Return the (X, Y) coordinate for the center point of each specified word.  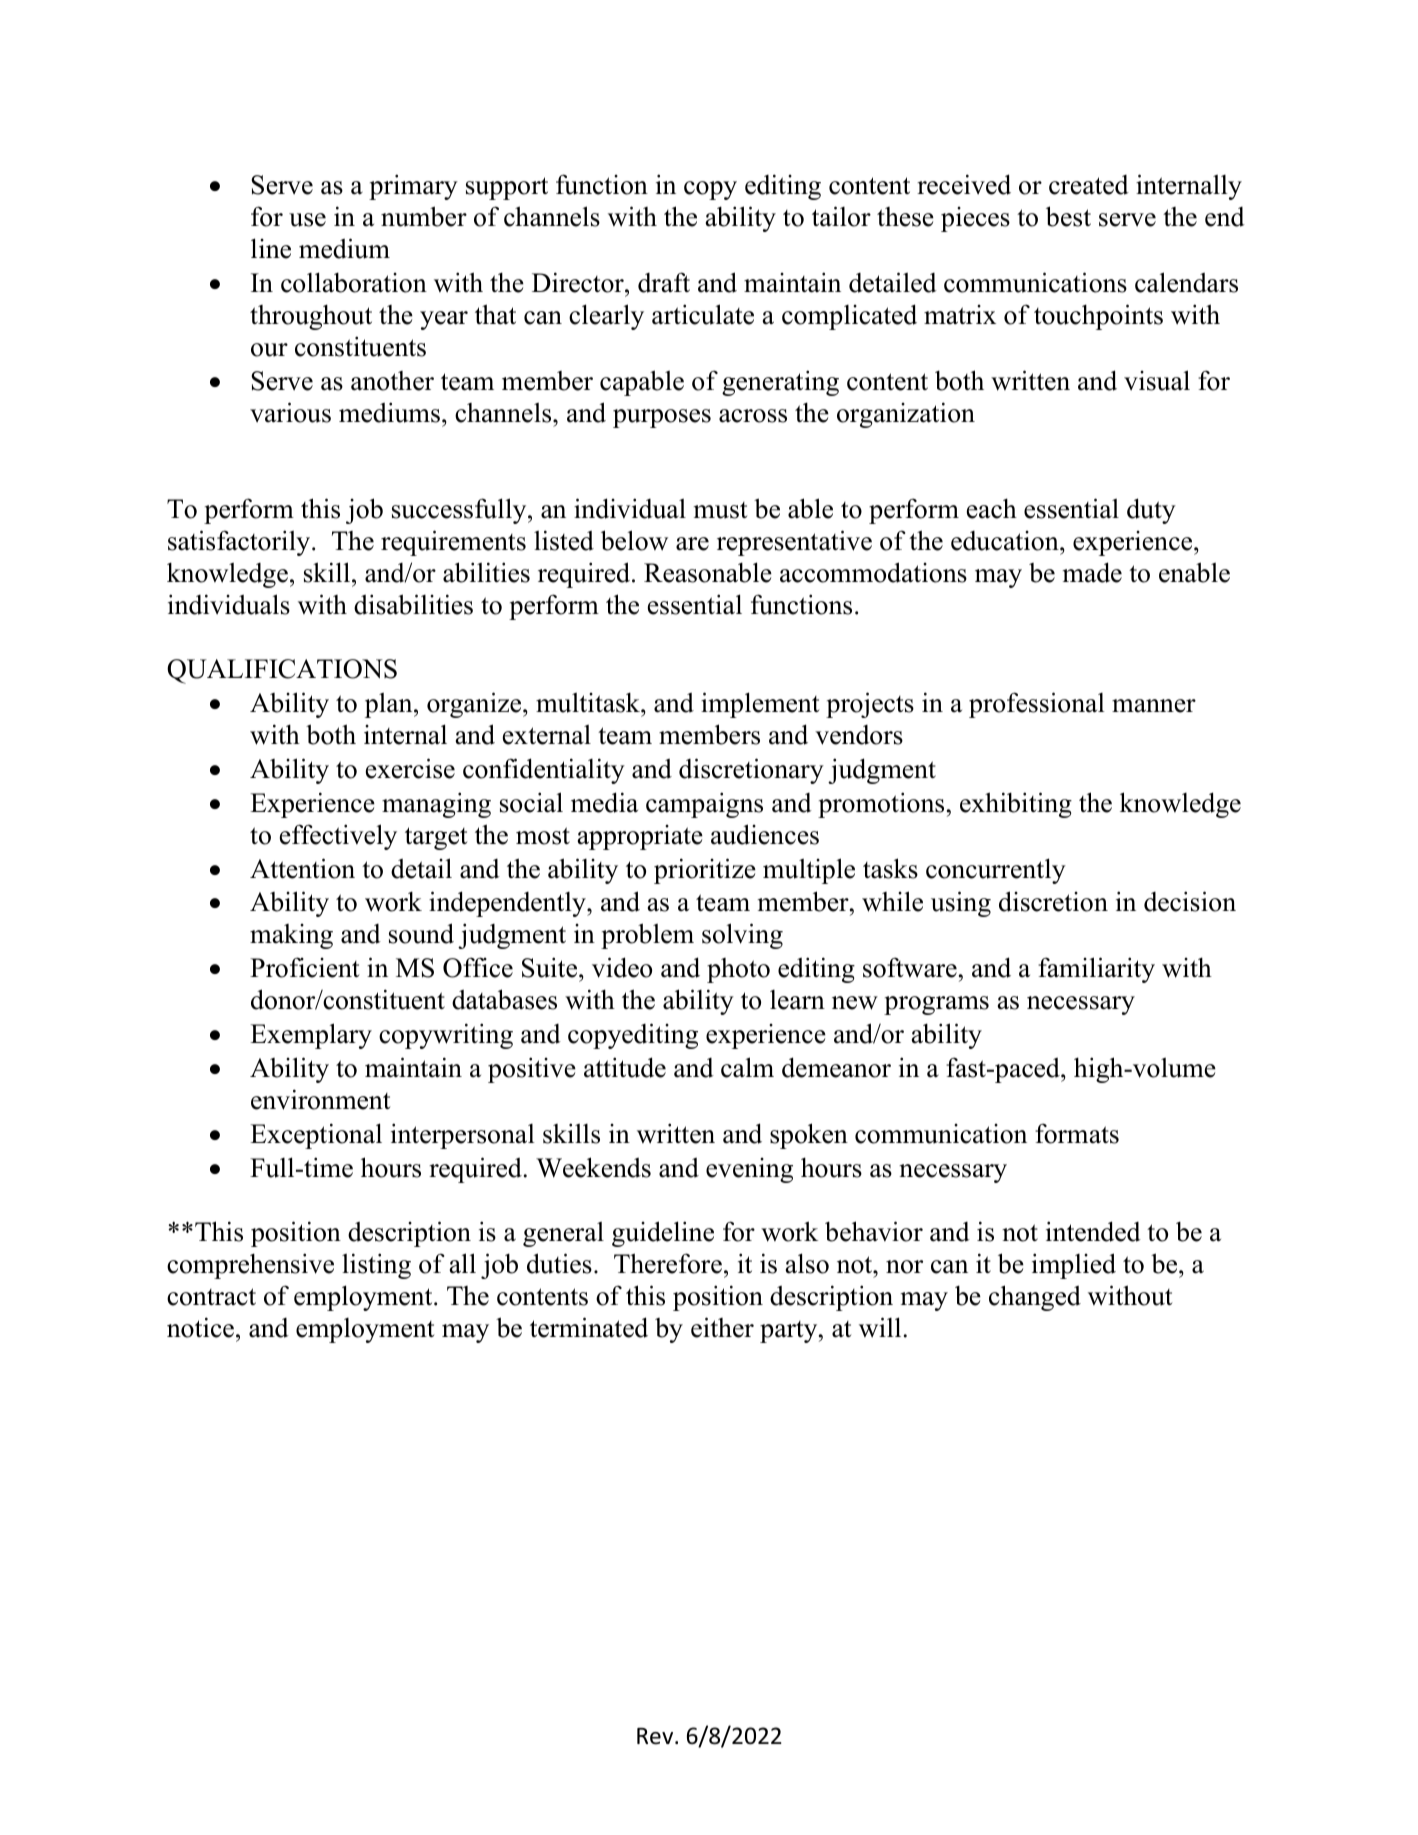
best (1068, 216)
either (722, 1327)
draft (664, 282)
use (307, 220)
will (880, 1327)
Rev (656, 1736)
